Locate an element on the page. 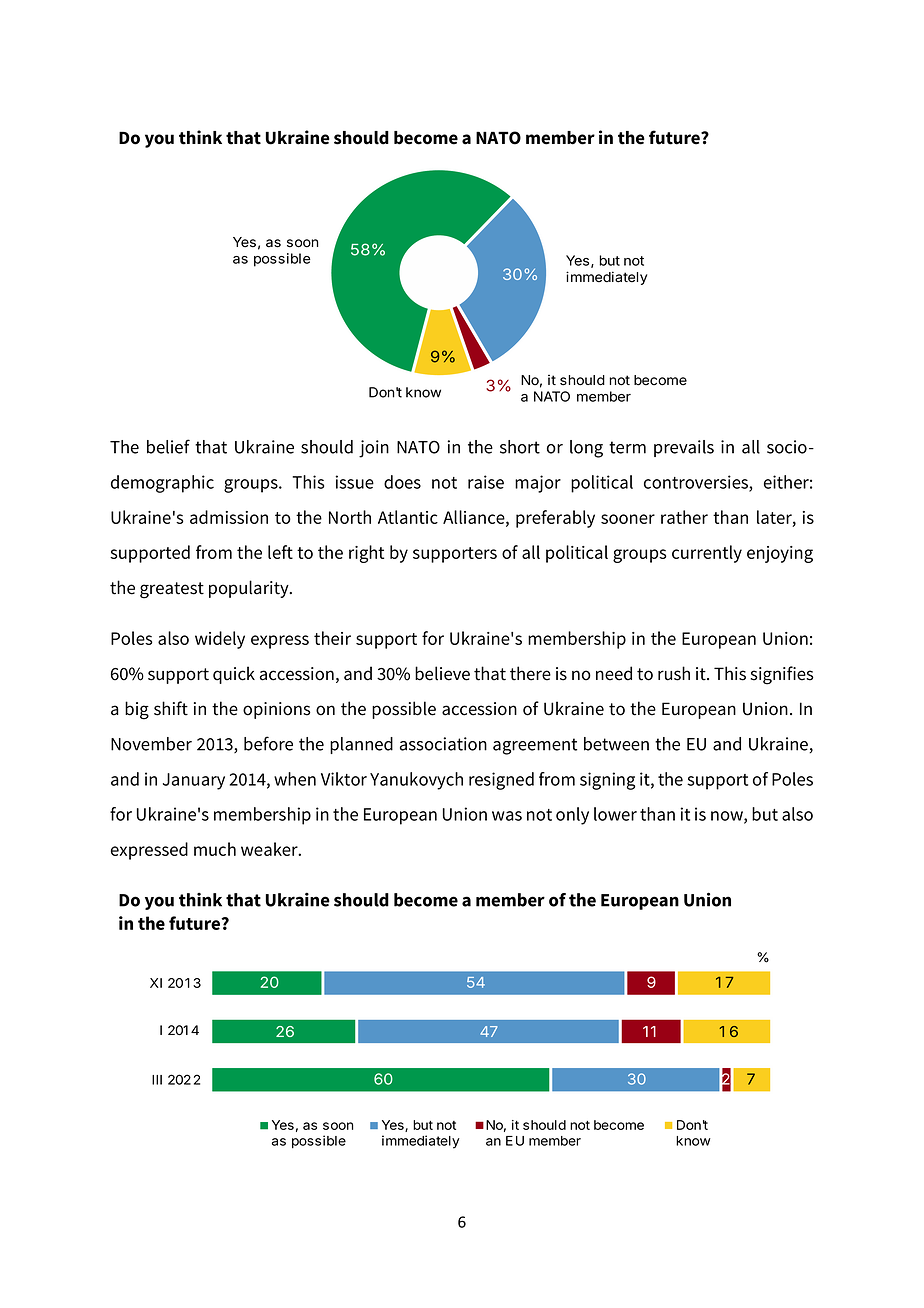 This document has height=1308, width=924. rush is located at coordinates (674, 673).
